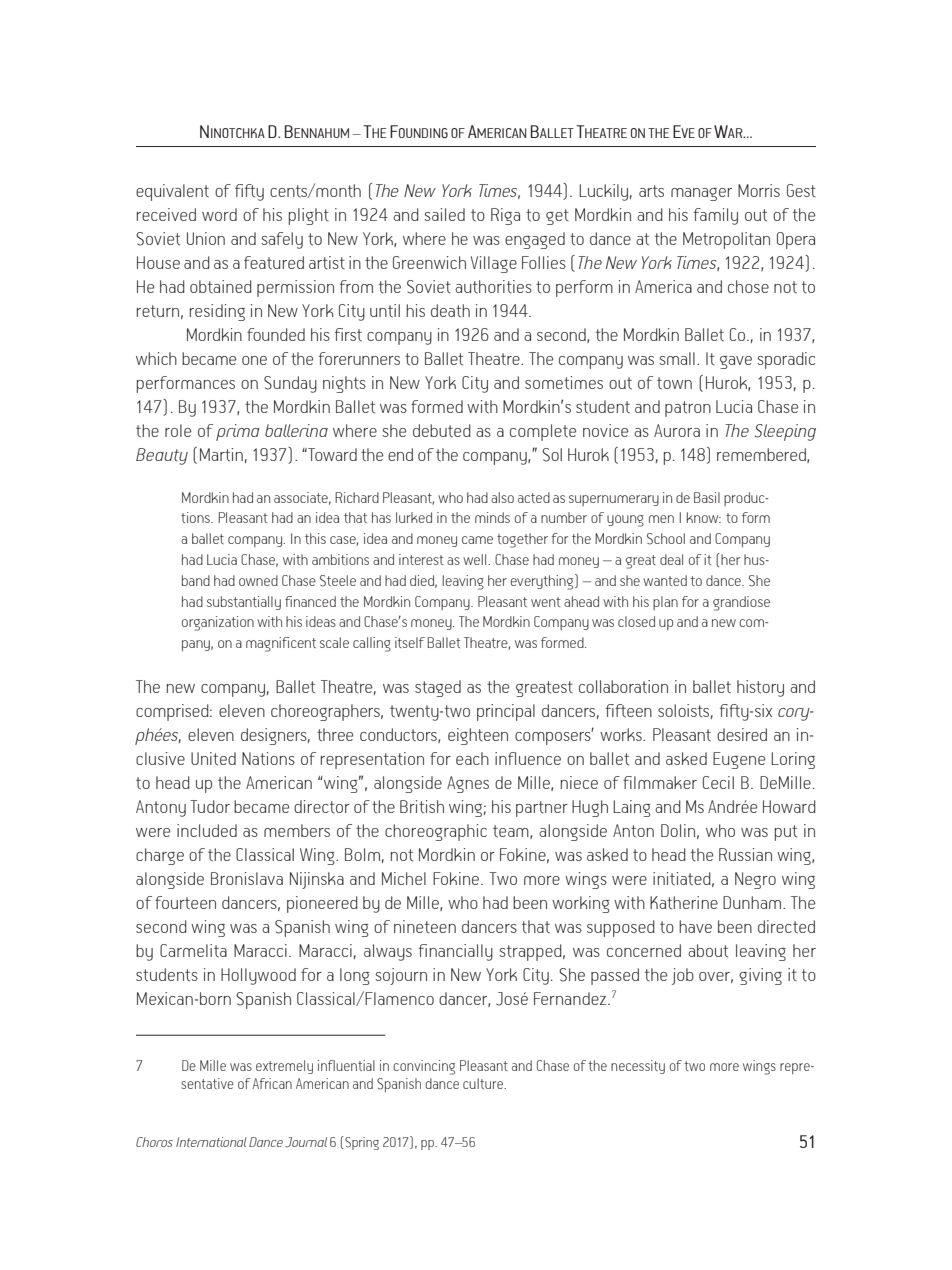 The width and height of the screenshot is (952, 1270). What do you see at coordinates (211, 1142) in the screenshot?
I see `International` at bounding box center [211, 1142].
